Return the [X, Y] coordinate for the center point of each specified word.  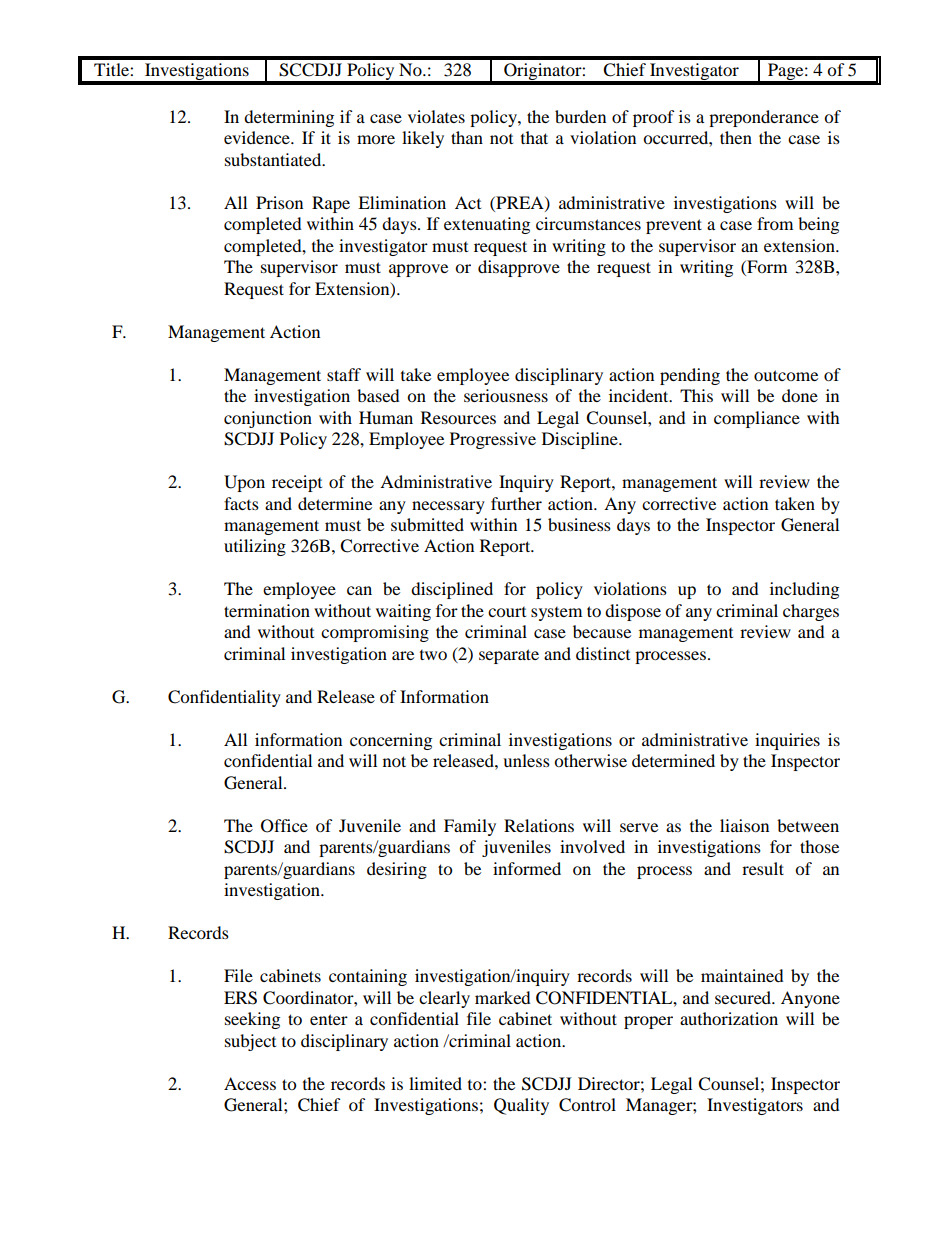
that [534, 137]
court [507, 612]
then [736, 137]
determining [289, 118]
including [804, 590]
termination [267, 610]
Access [250, 1083]
